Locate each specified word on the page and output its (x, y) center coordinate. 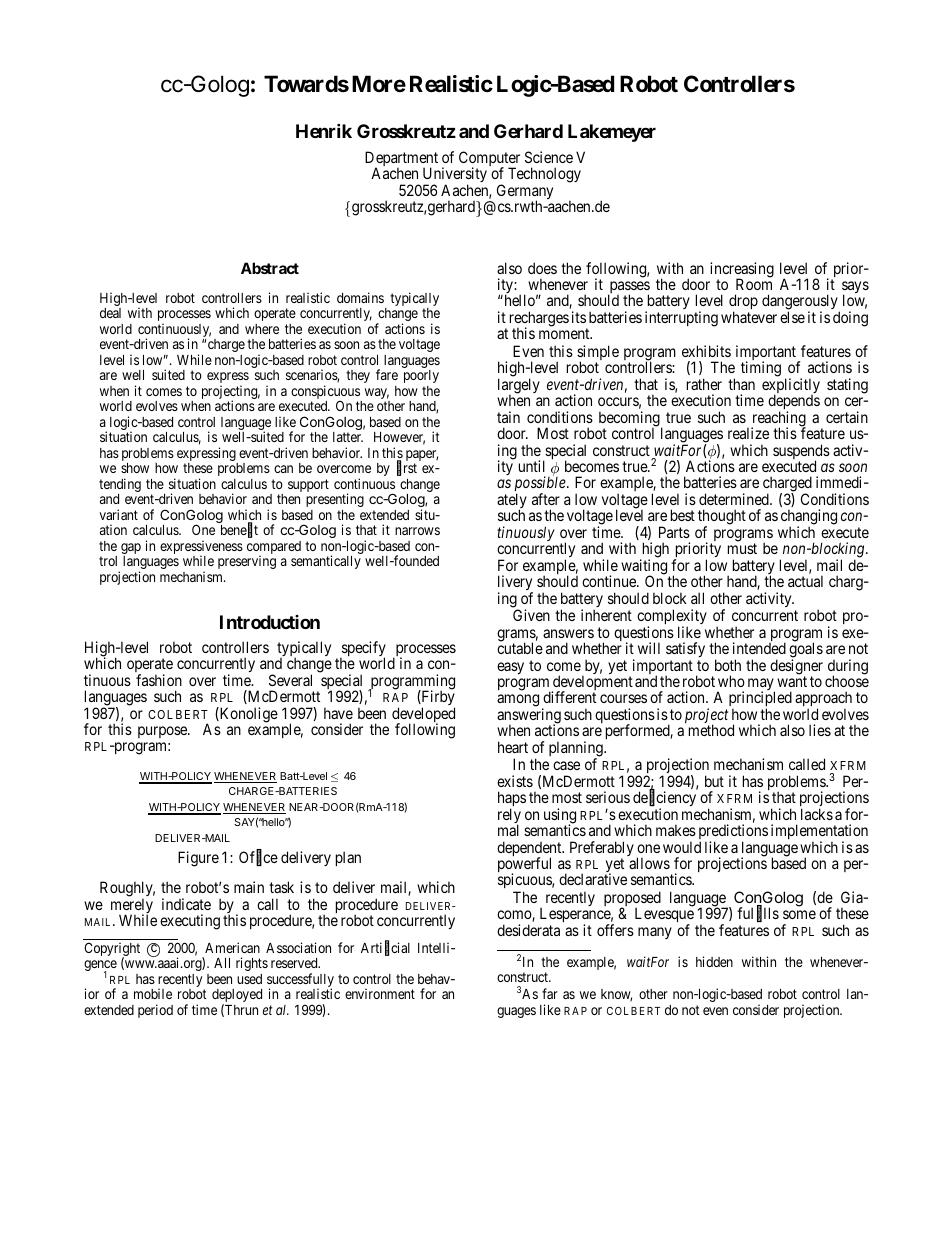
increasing (742, 271)
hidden (714, 961)
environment (380, 993)
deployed (237, 997)
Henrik (324, 131)
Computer (489, 160)
